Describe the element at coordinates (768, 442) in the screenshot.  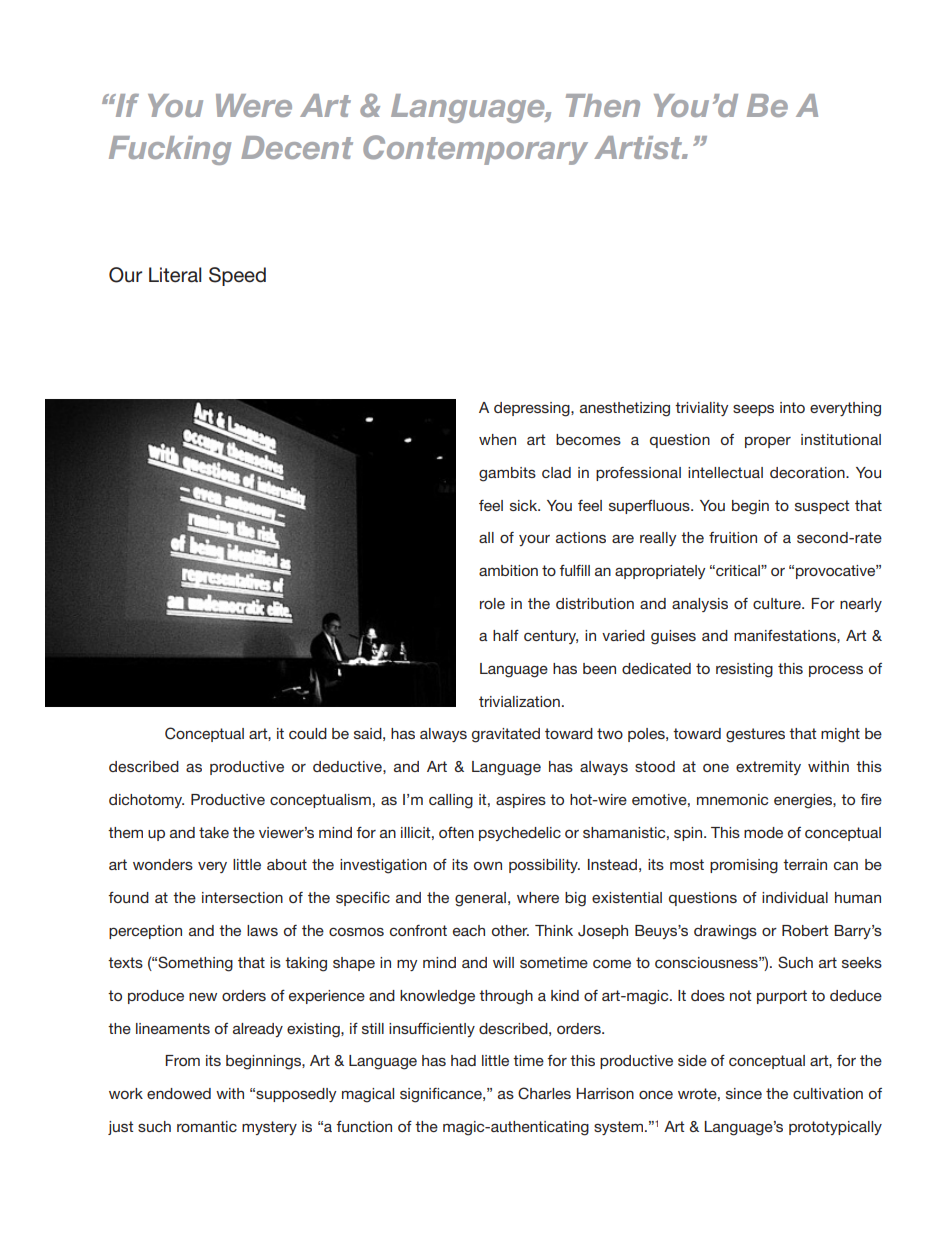
I see `proper` at that location.
